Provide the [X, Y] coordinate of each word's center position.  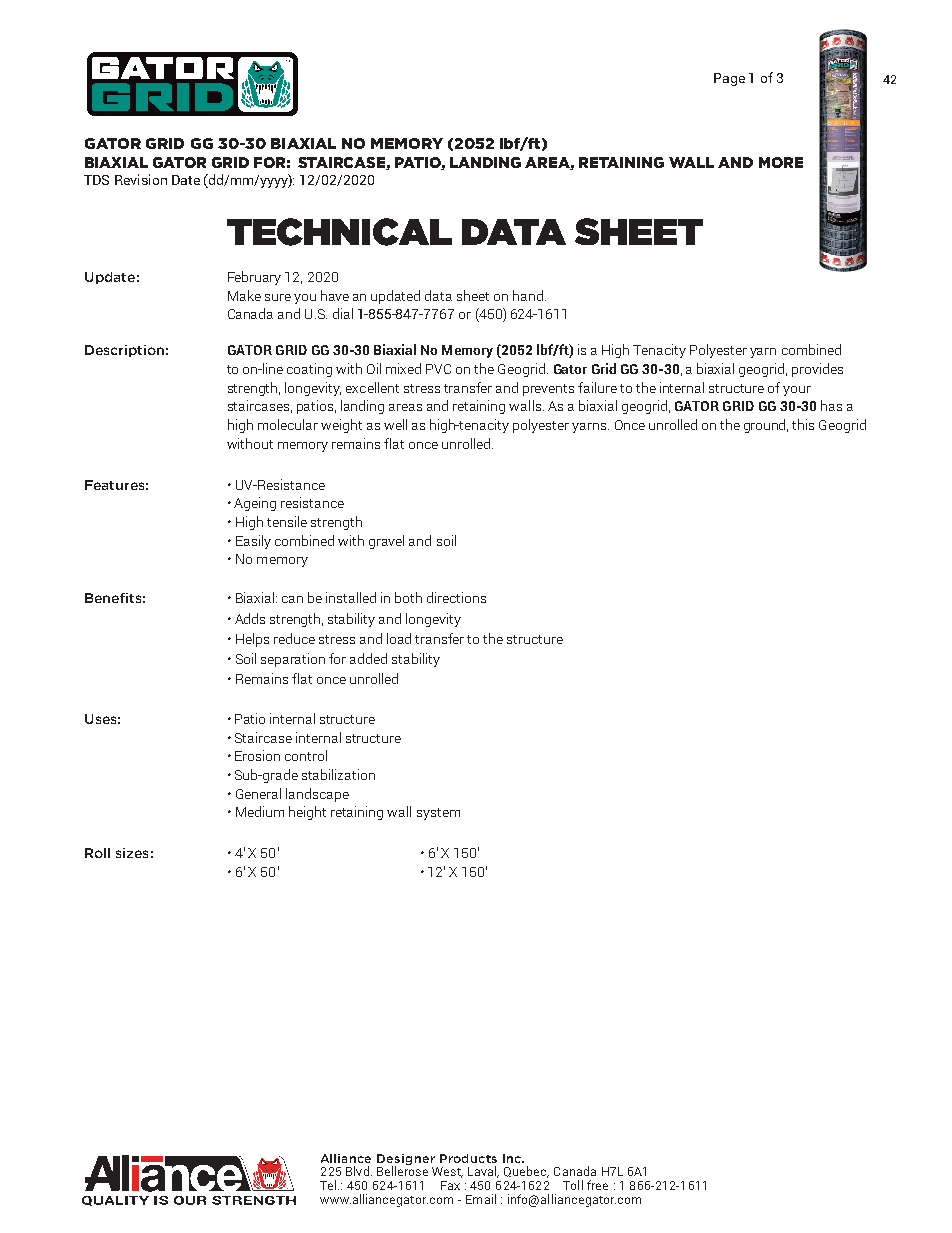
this [803, 424]
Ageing [255, 504]
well [395, 424]
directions [456, 597]
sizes [132, 853]
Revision [141, 179]
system [438, 814]
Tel [328, 1185]
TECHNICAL [339, 232]
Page [729, 79]
